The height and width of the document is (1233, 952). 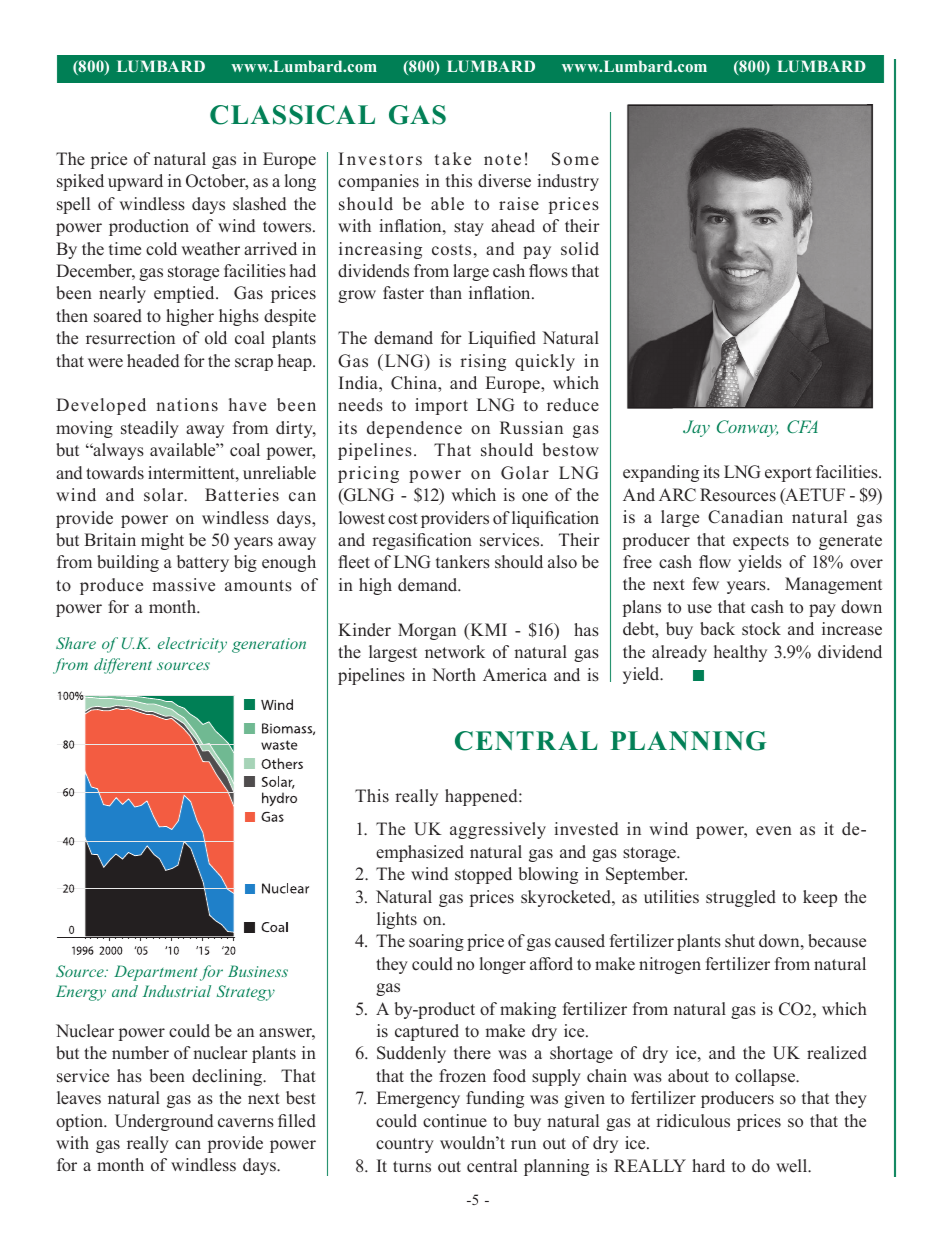 What do you see at coordinates (802, 426) in the document?
I see `CFA` at bounding box center [802, 426].
